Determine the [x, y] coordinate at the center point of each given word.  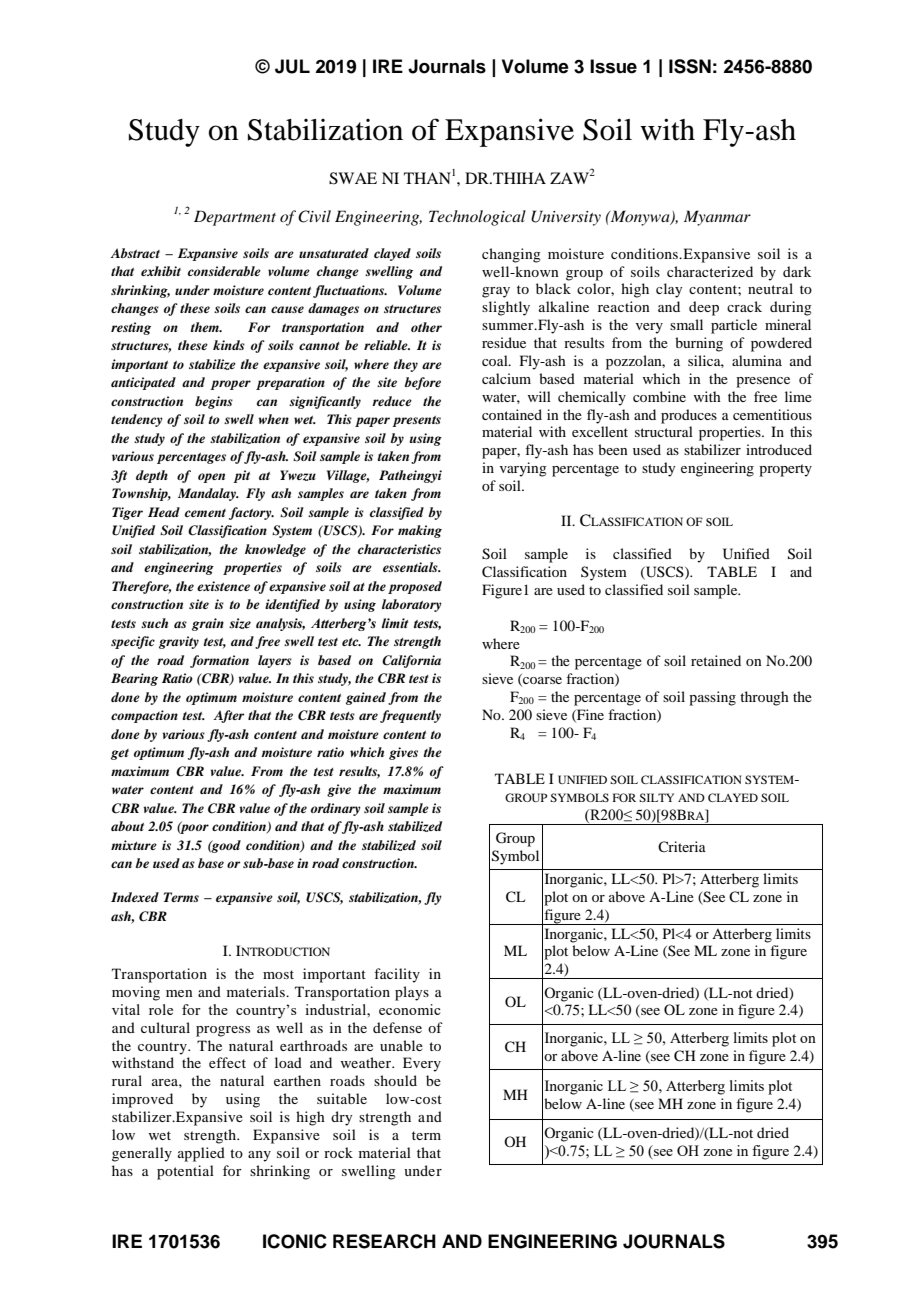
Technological [477, 218]
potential [185, 1172]
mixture [134, 845]
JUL [292, 66]
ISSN [690, 66]
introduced [779, 449]
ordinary [336, 809]
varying [523, 469]
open [211, 478]
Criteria [682, 846]
